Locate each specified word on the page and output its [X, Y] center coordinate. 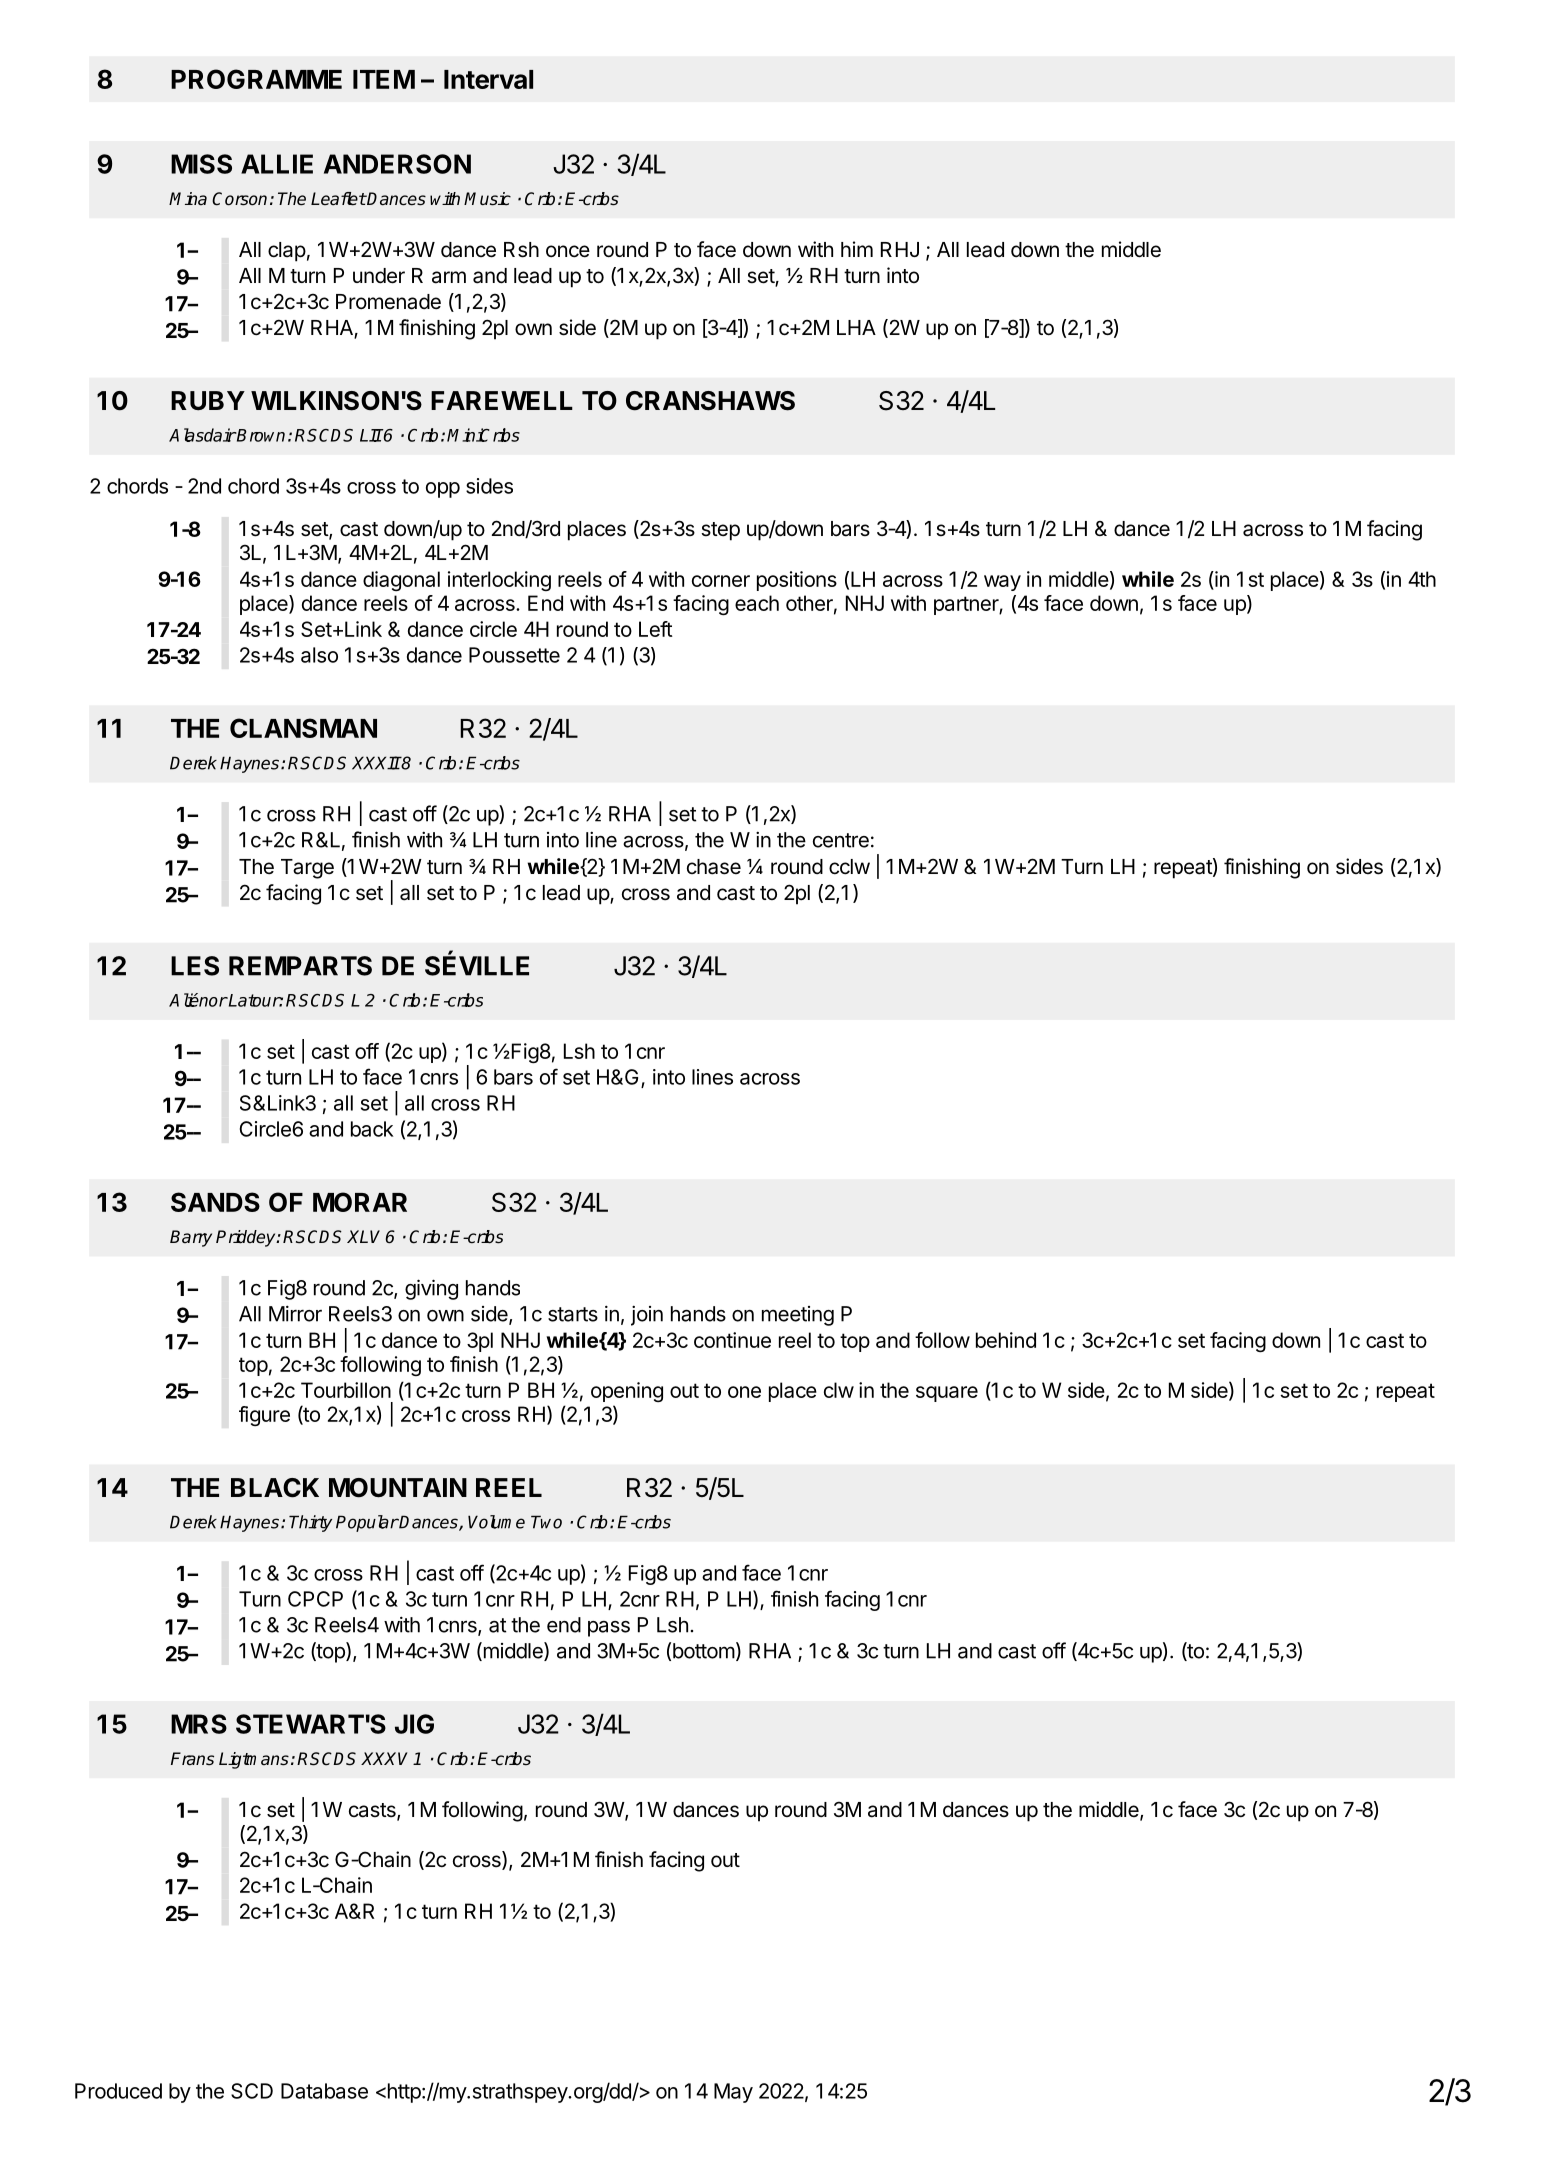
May [733, 2093]
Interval [488, 79]
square [947, 1394]
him [857, 249]
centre [841, 840]
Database [324, 2091]
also [319, 655]
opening [627, 1392]
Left [656, 629]
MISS [201, 164]
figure [264, 1416]
